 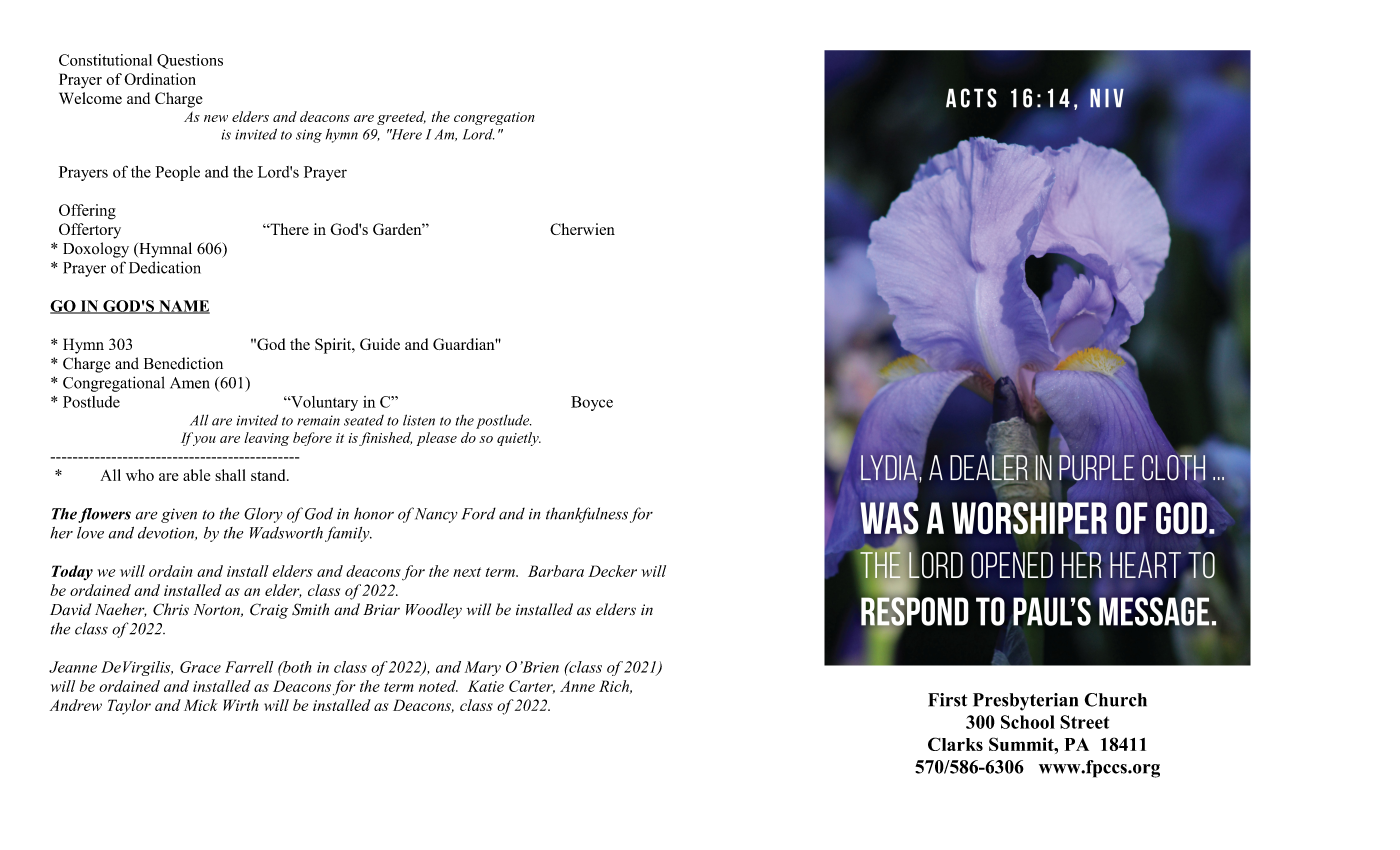 What do you see at coordinates (486, 686) in the image?
I see `Katie` at bounding box center [486, 686].
